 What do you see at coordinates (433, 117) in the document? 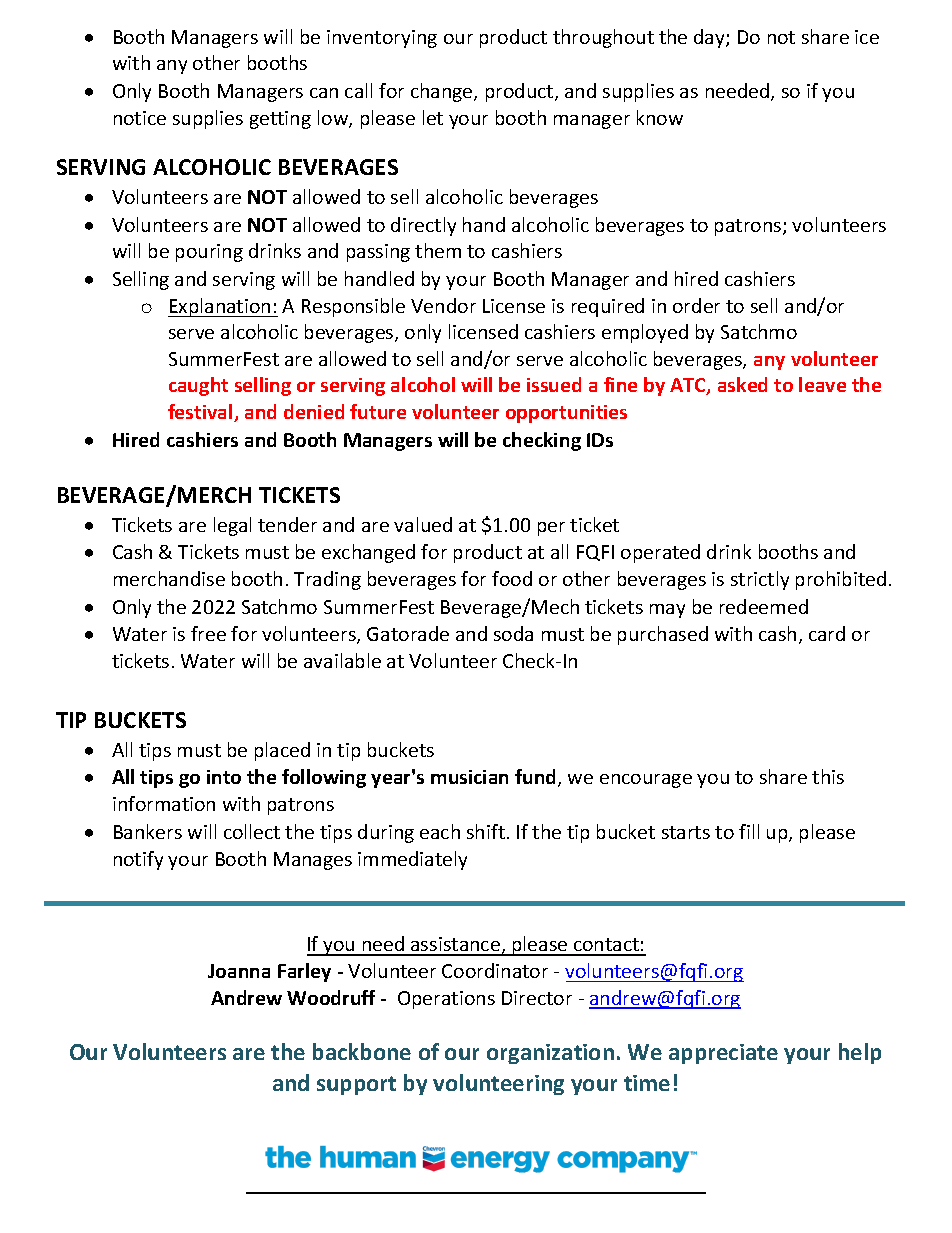
I see `let` at bounding box center [433, 117].
